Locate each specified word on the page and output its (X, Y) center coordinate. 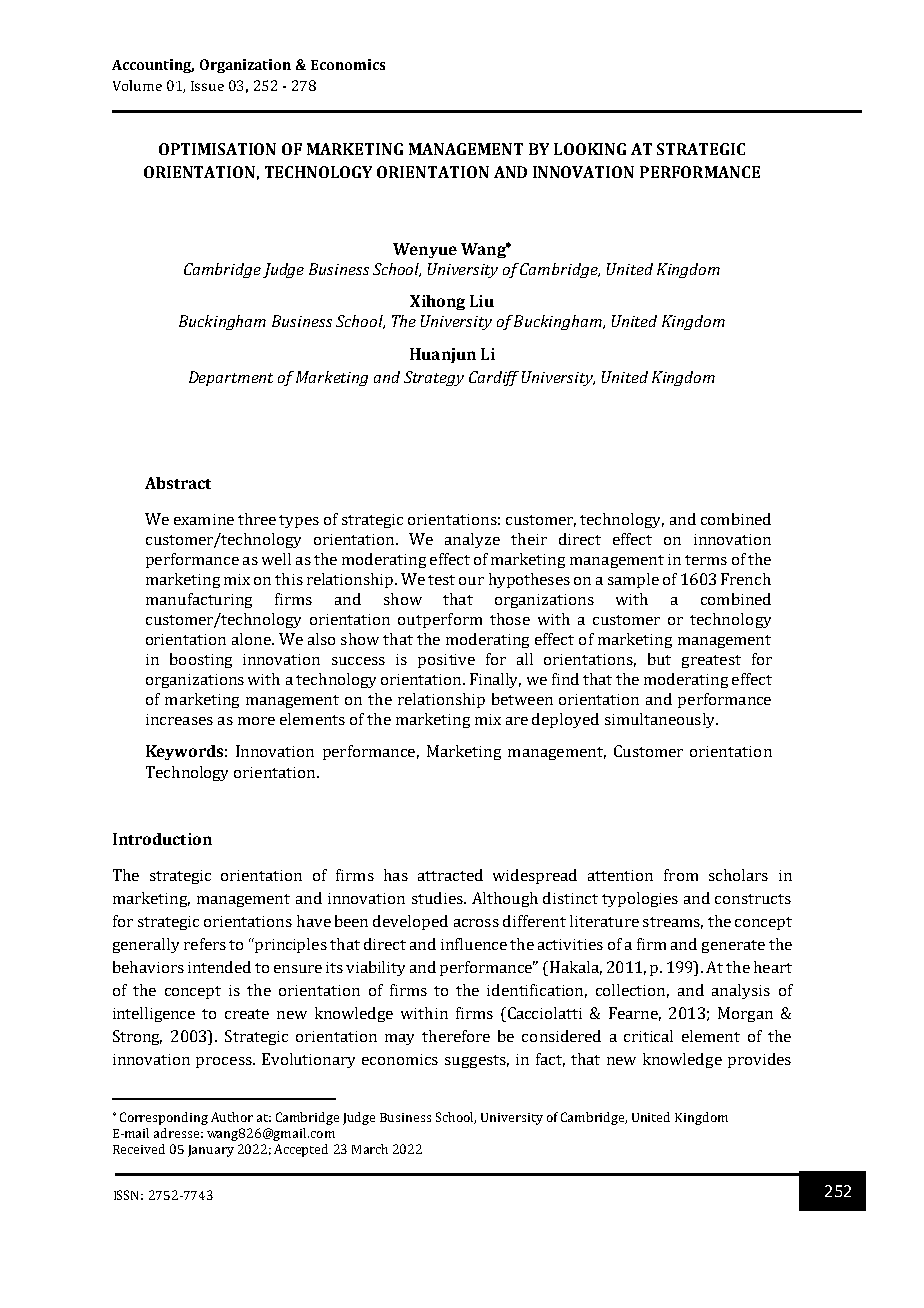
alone (252, 639)
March (370, 1149)
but (659, 659)
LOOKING (590, 149)
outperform (440, 620)
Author (232, 1117)
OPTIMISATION (217, 149)
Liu (482, 301)
